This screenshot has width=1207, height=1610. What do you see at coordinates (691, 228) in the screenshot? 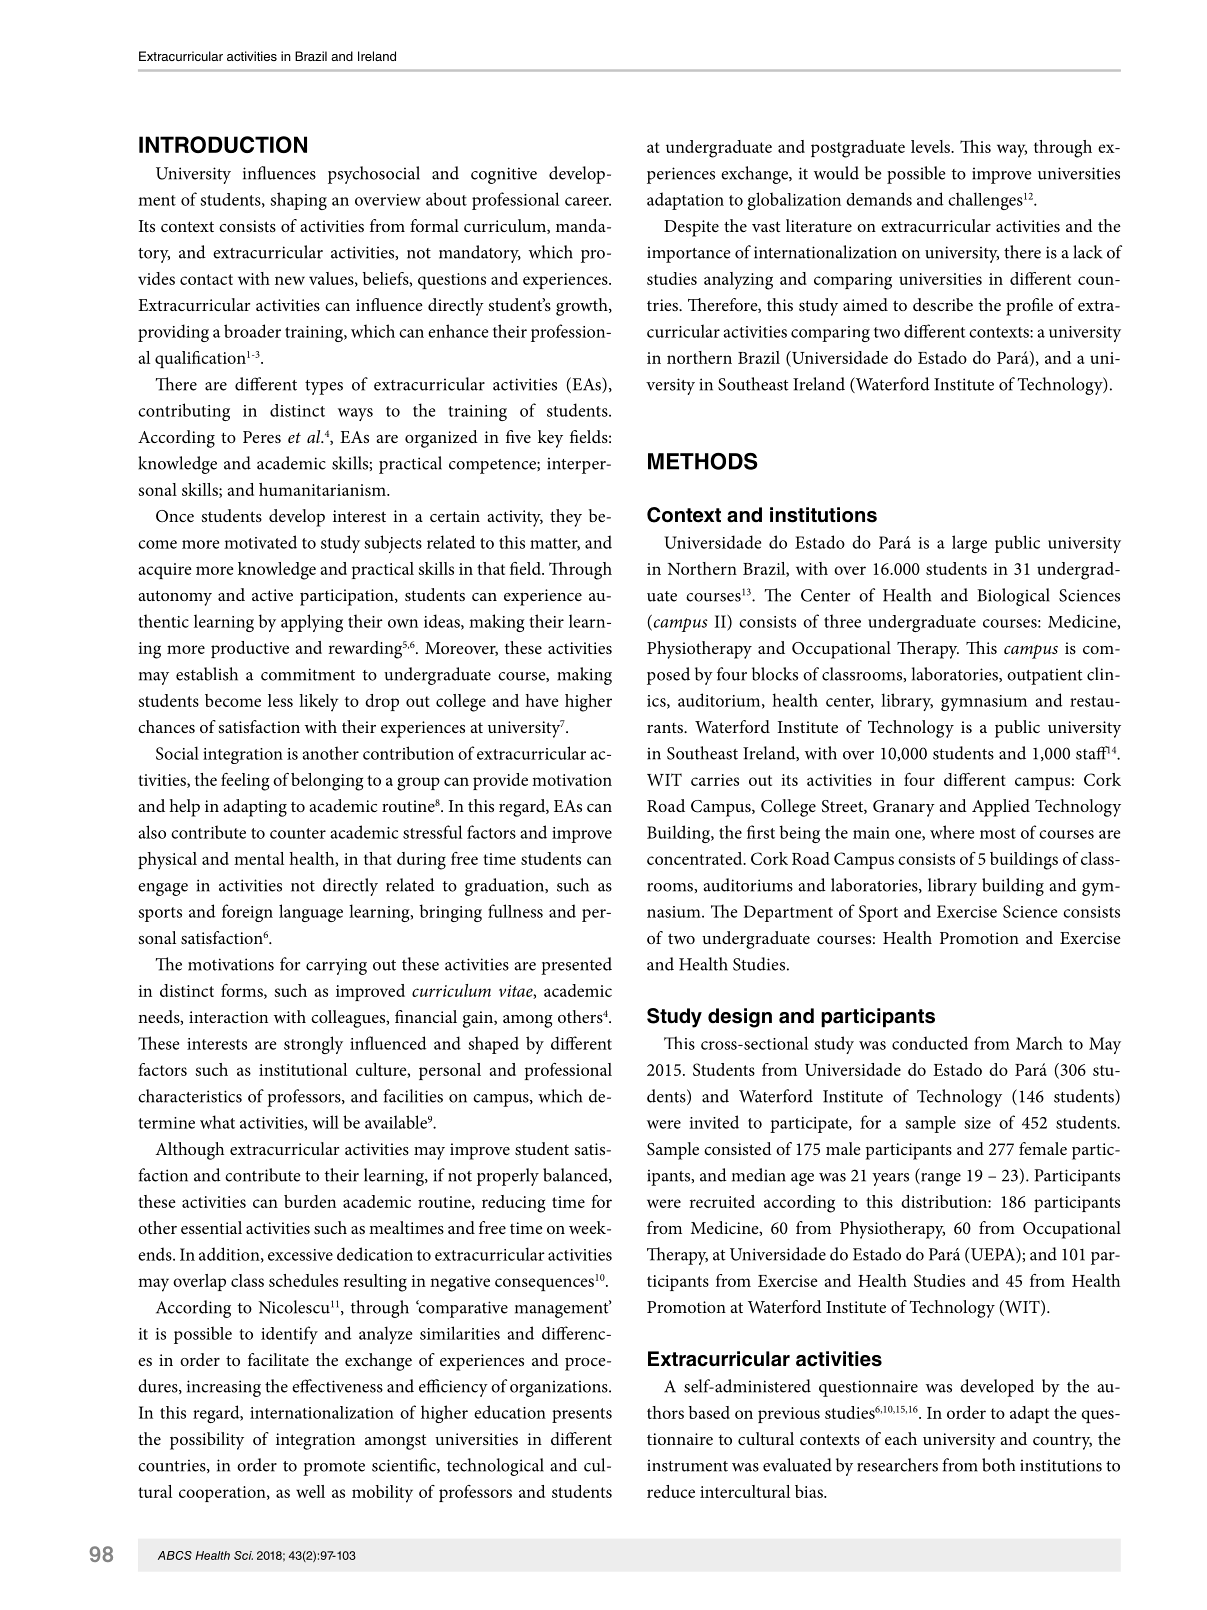
I see `Despite` at bounding box center [691, 228].
